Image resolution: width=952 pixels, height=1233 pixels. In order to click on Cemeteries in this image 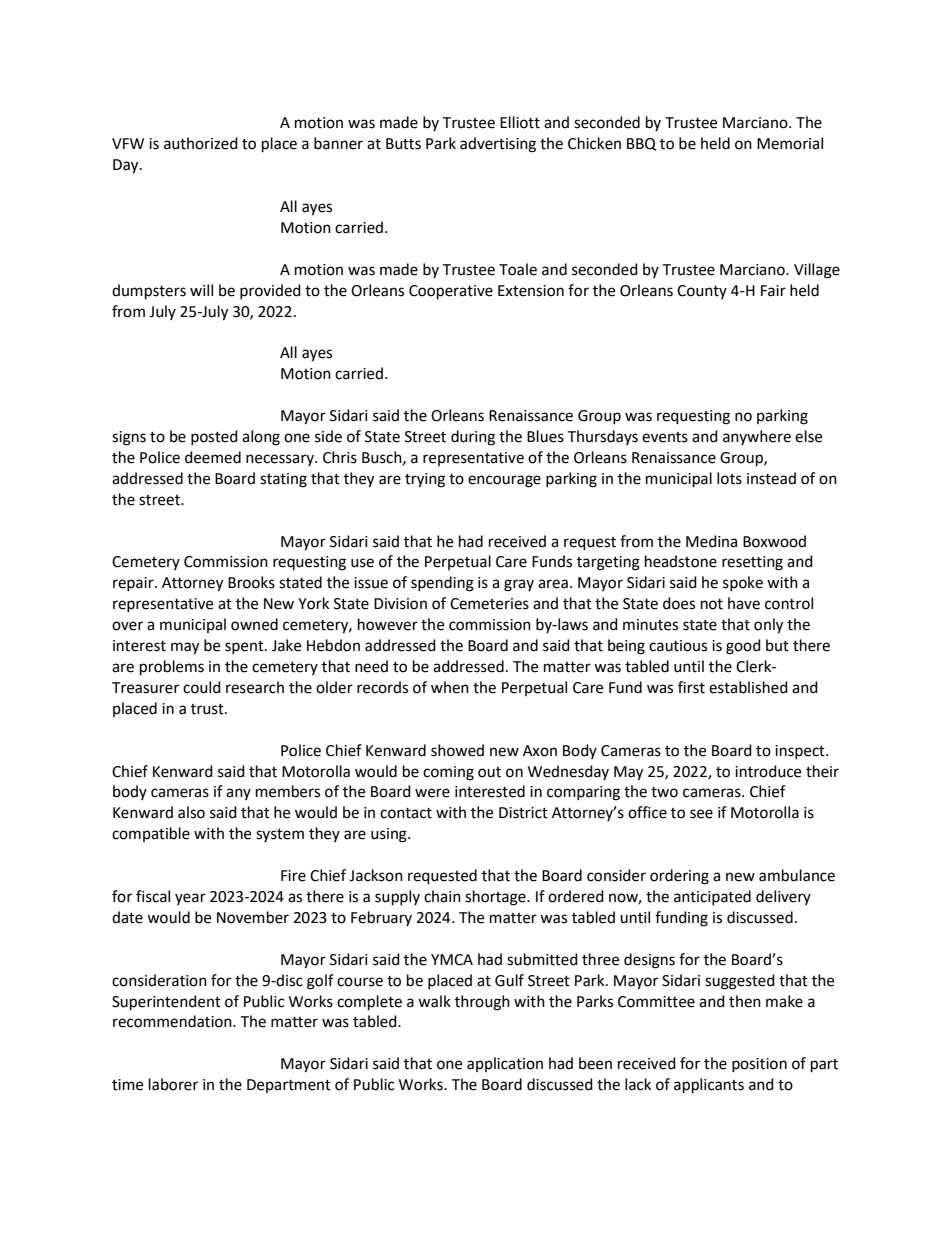, I will do `click(489, 604)`.
